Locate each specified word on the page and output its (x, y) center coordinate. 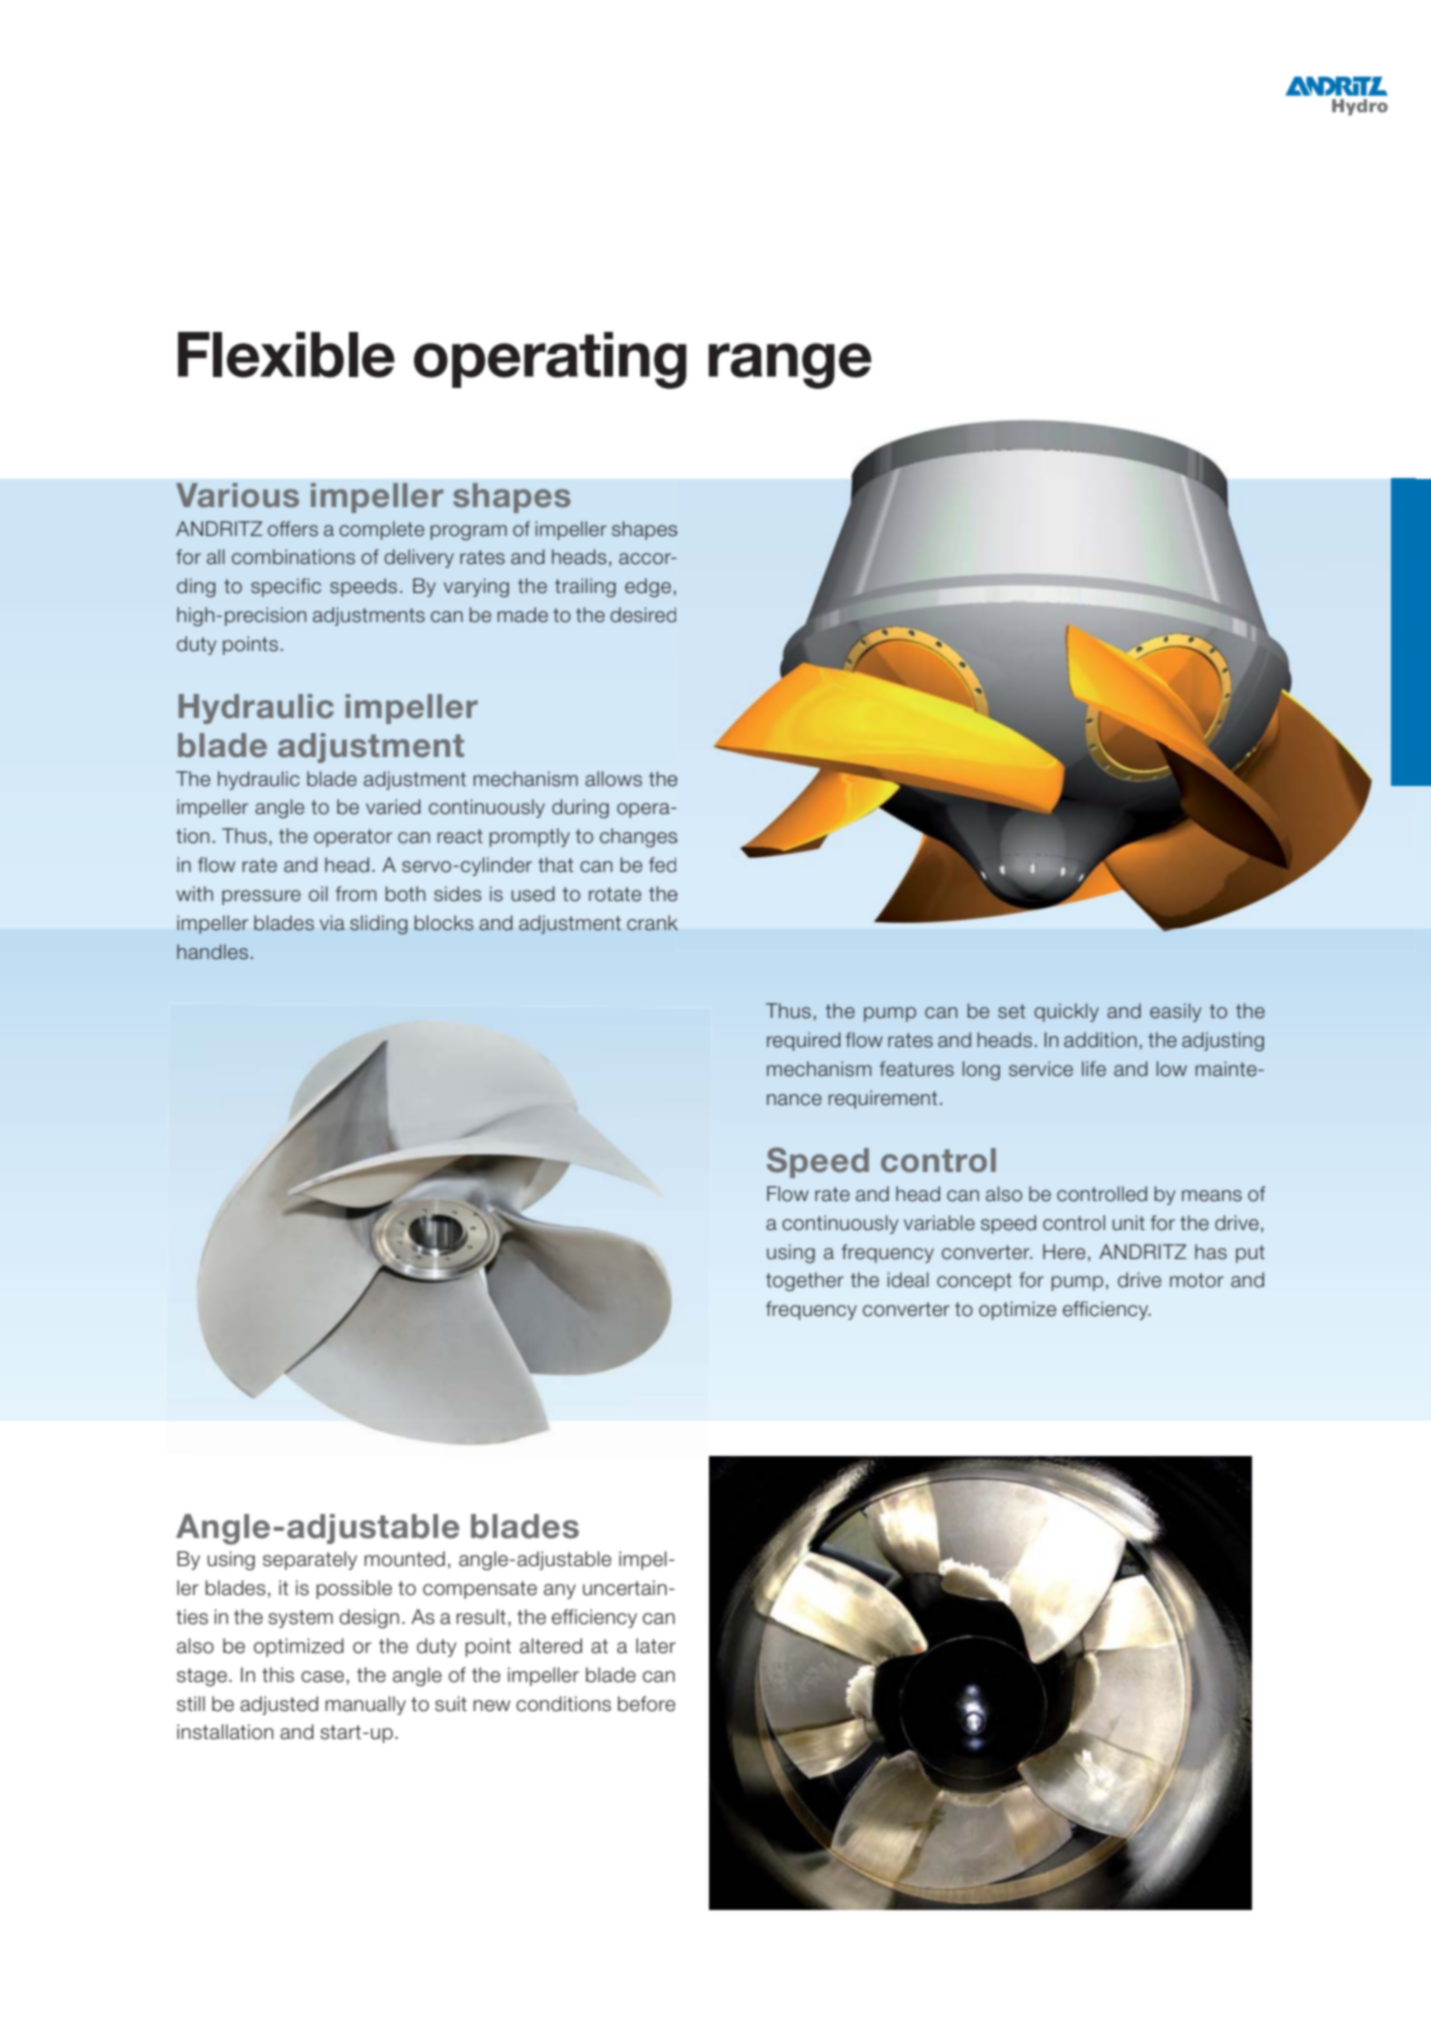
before (646, 1704)
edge (648, 587)
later (656, 1646)
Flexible (286, 355)
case (322, 1677)
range (790, 366)
